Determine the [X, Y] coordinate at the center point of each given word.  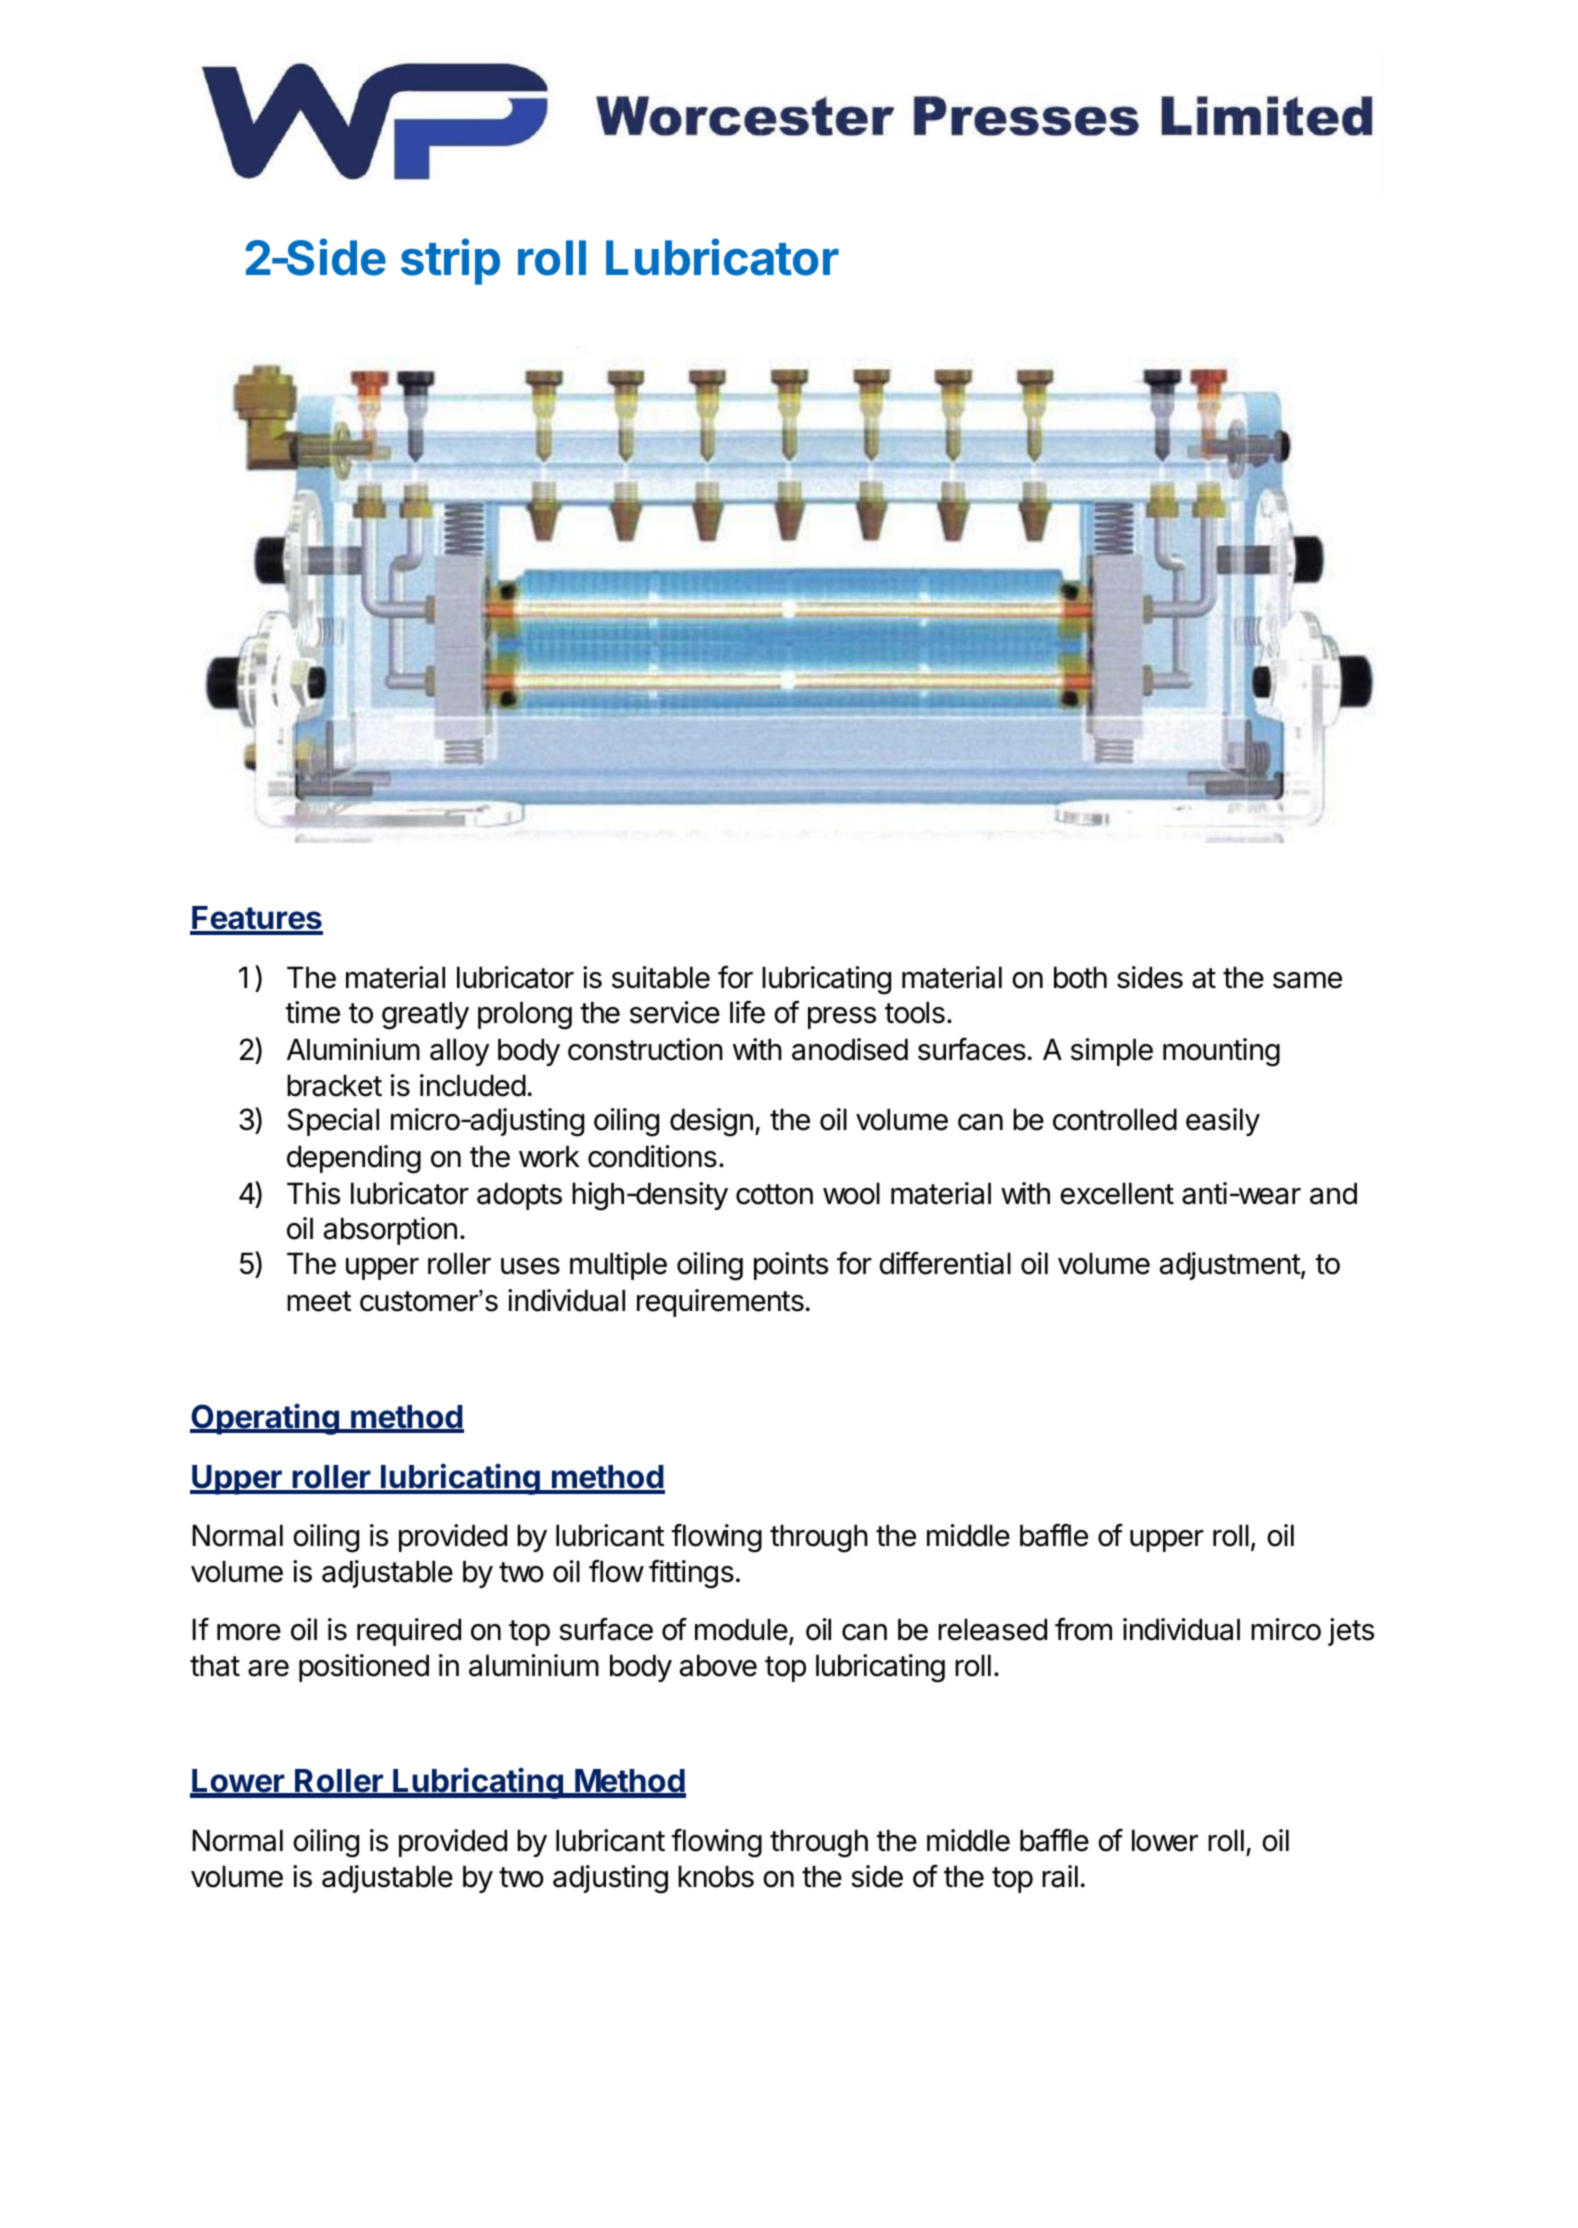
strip [450, 262]
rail [1060, 1876]
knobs [716, 1876]
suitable [661, 977]
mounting [1221, 1052]
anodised [850, 1049]
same [1307, 980]
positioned [364, 1668]
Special [333, 1122]
